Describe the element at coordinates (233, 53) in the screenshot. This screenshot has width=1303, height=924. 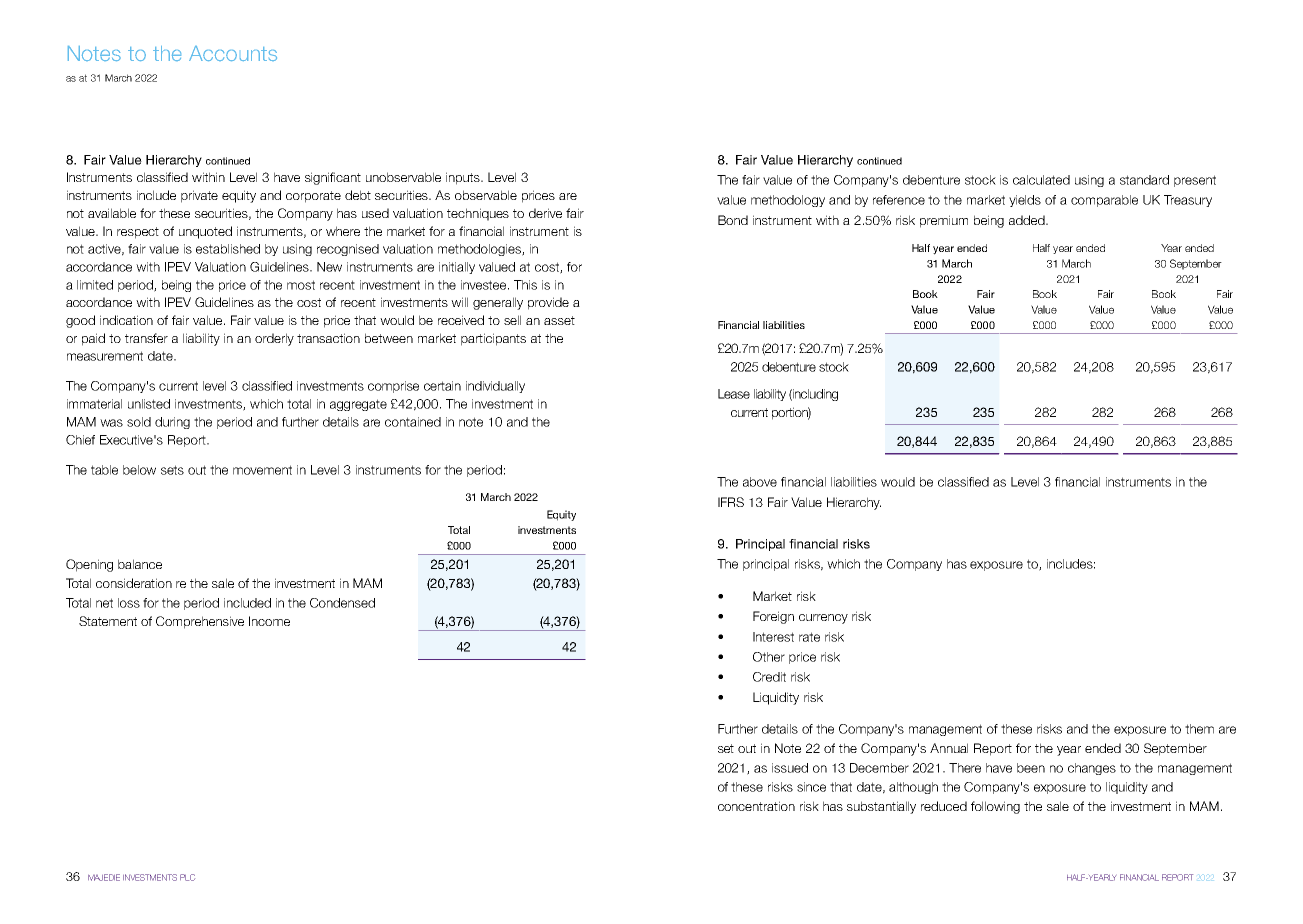
I see `Accounts` at that location.
